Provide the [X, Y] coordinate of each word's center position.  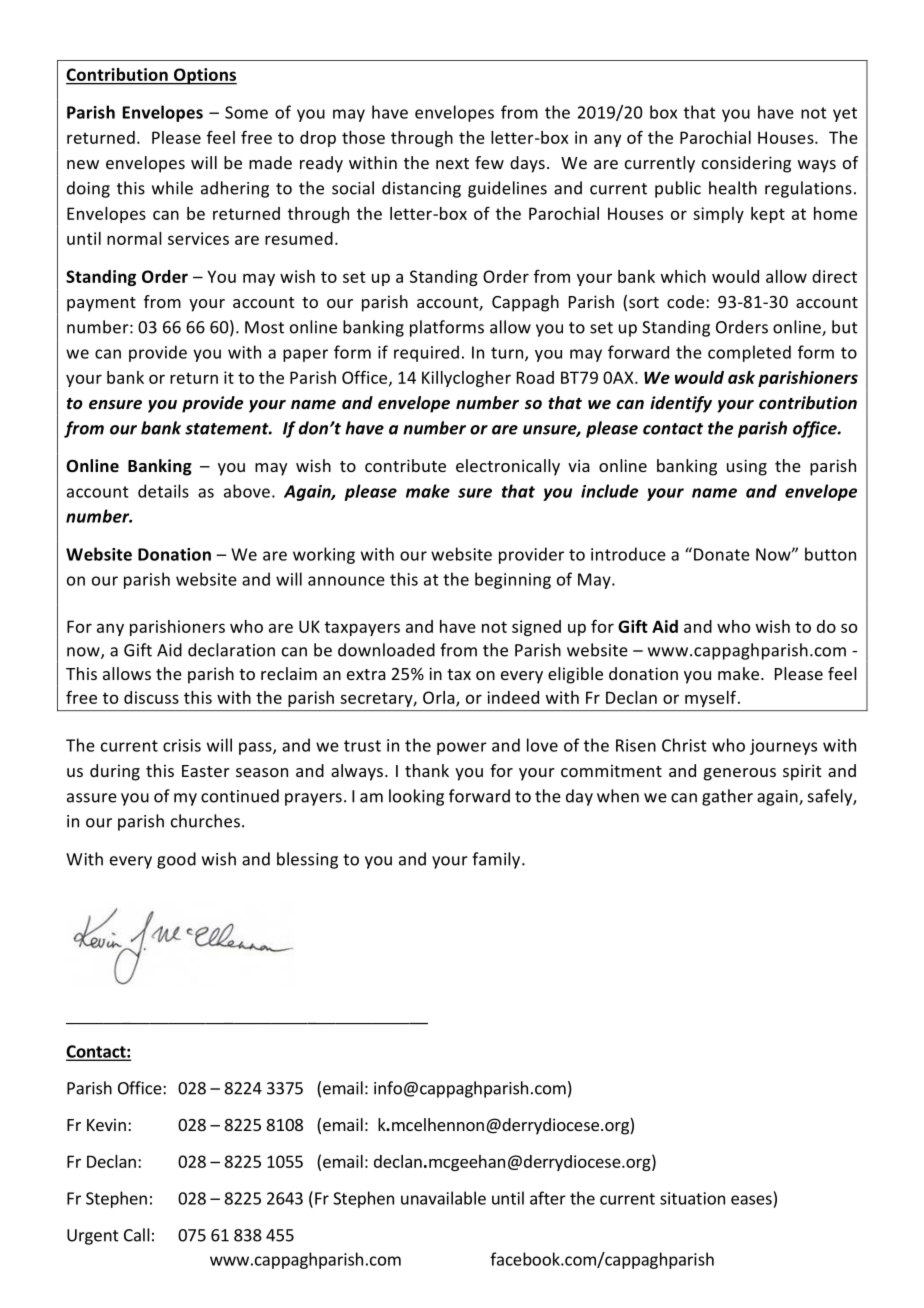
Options [204, 76]
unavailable [443, 1198]
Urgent [93, 1237]
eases [751, 1200]
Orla [440, 698]
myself [712, 699]
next [452, 163]
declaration [231, 650]
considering [746, 164]
